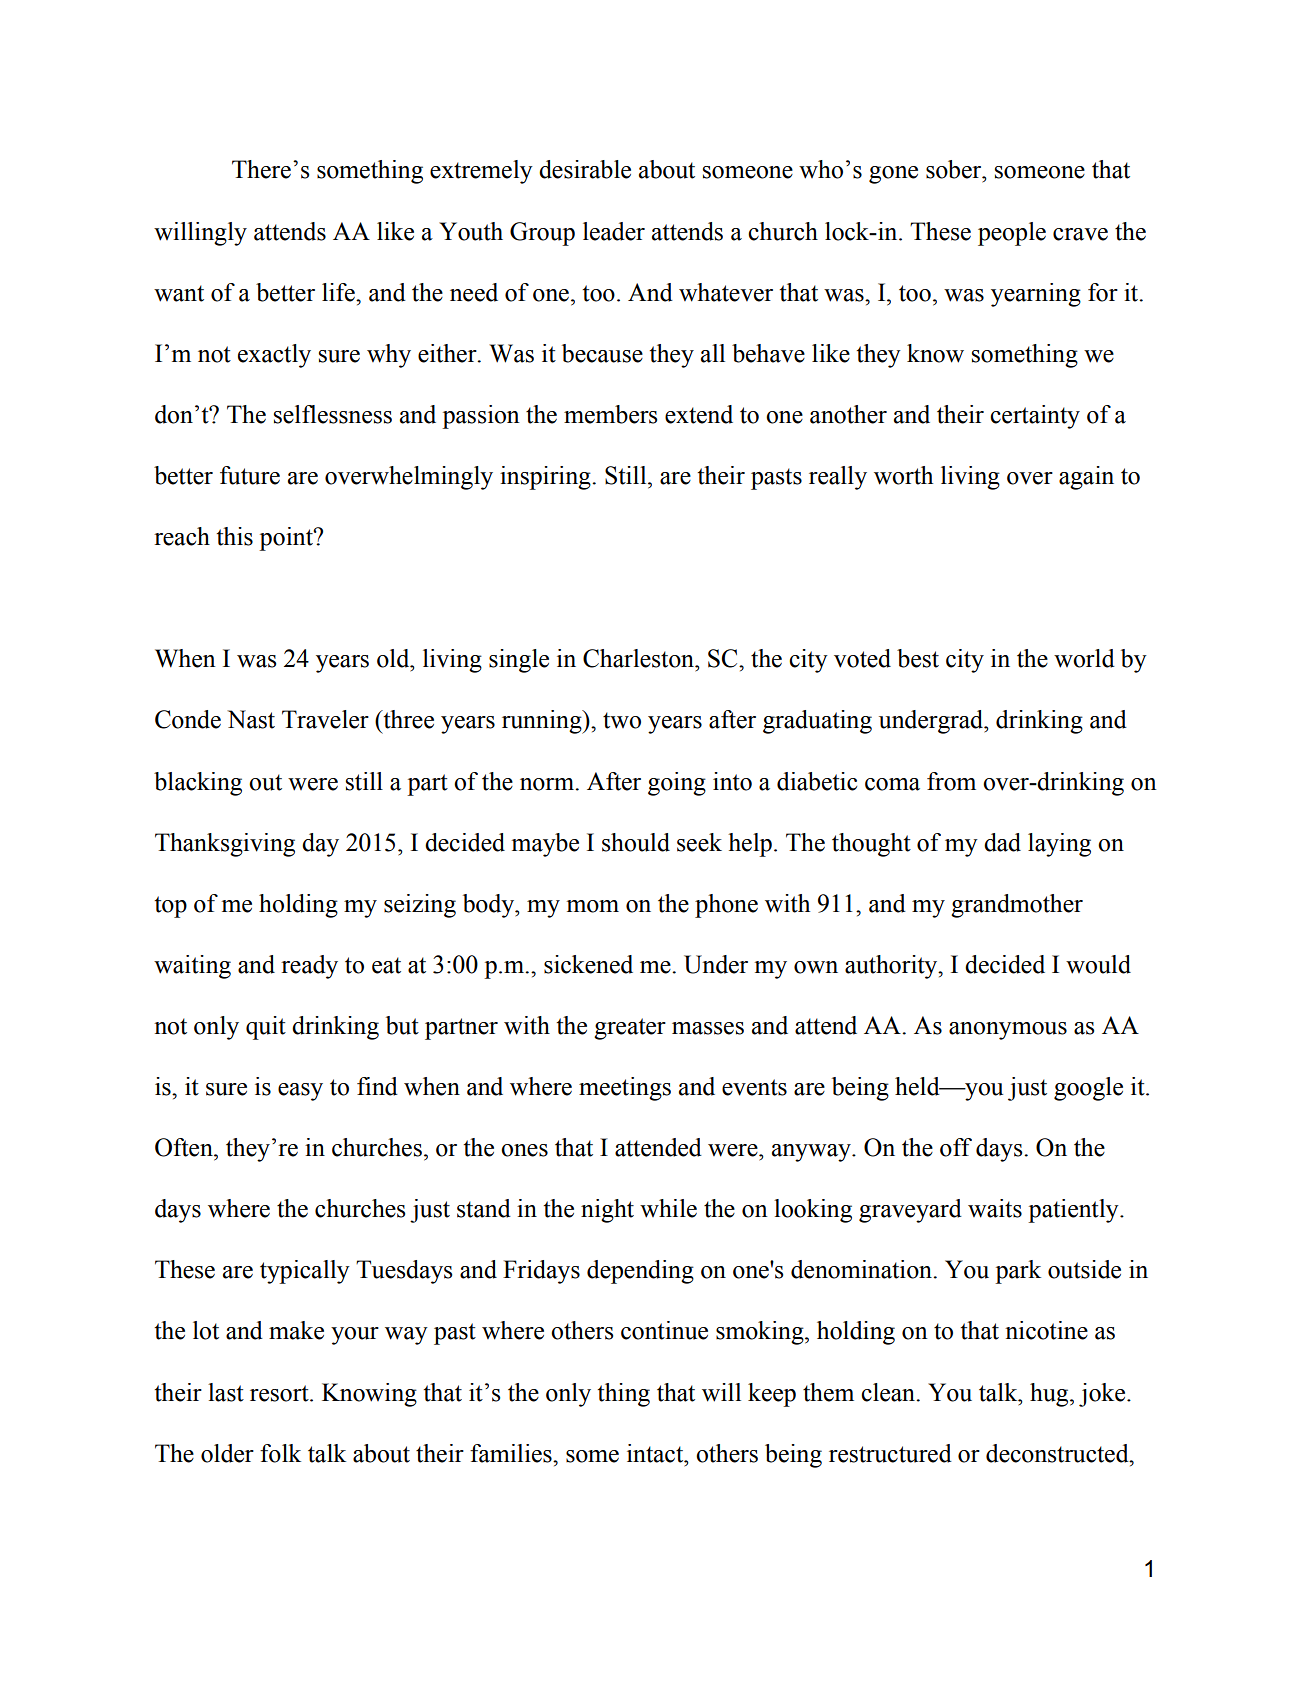 The height and width of the screenshot is (1698, 1312). Describe the element at coordinates (280, 1393) in the screenshot. I see `resort` at that location.
